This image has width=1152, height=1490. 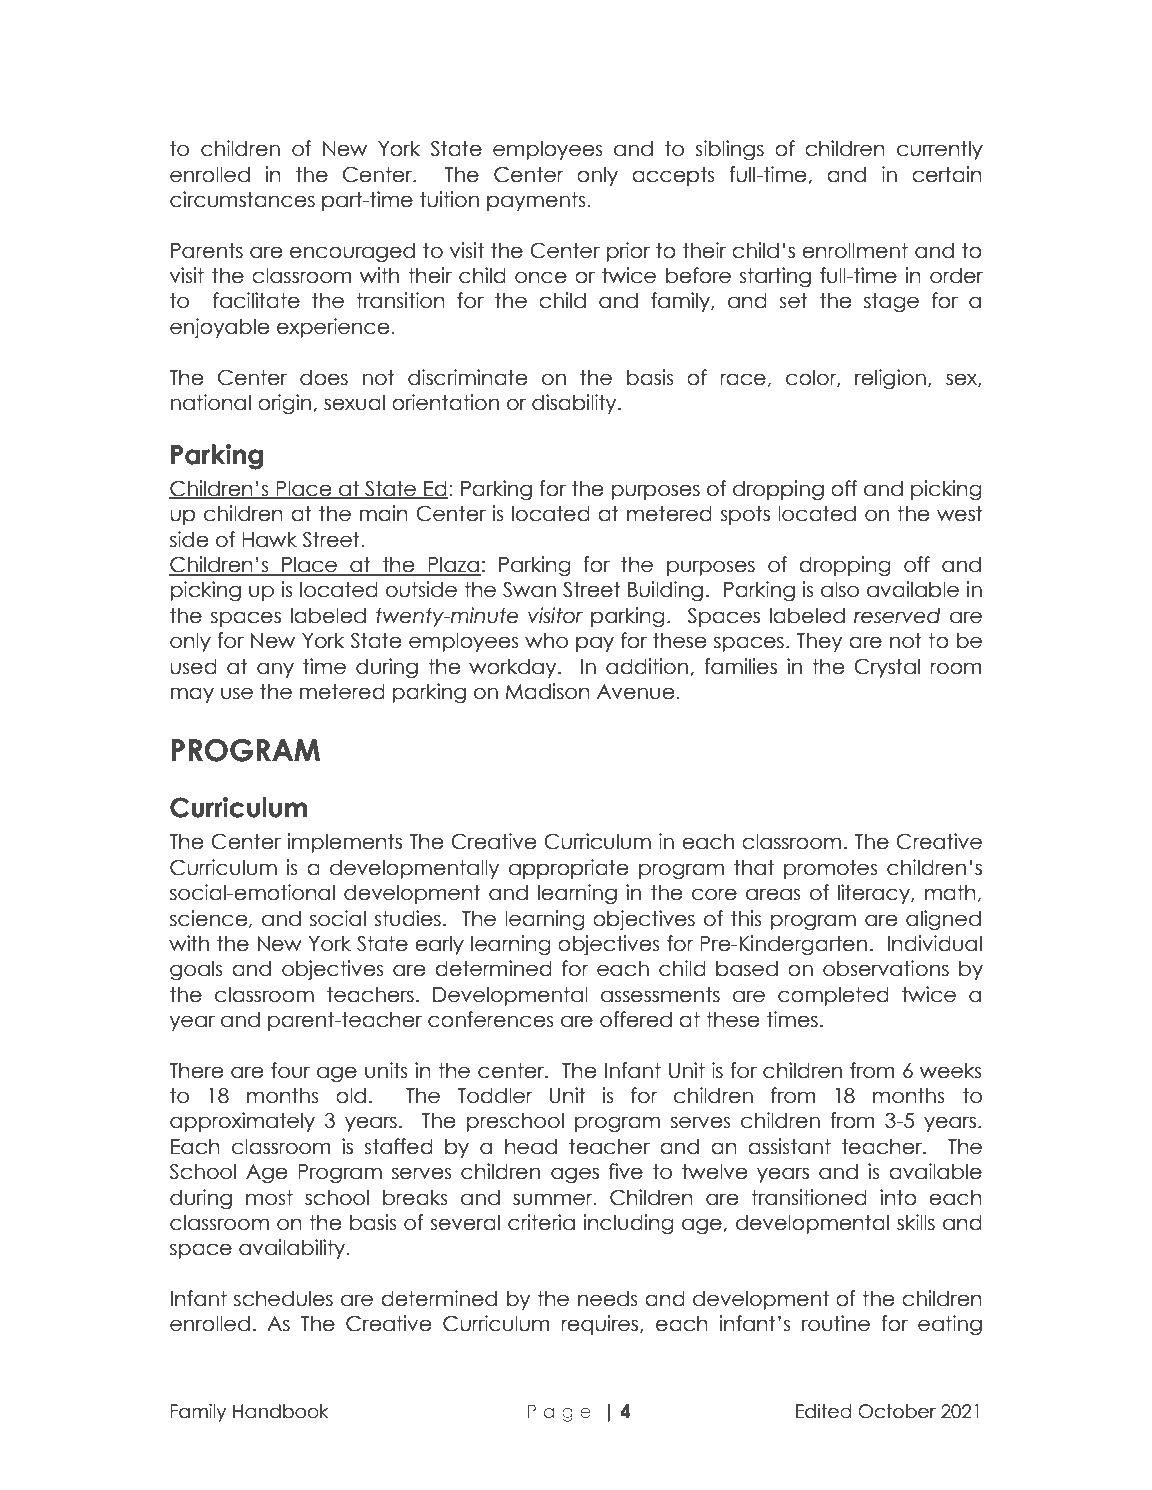 I want to click on enrollment, so click(x=855, y=250).
